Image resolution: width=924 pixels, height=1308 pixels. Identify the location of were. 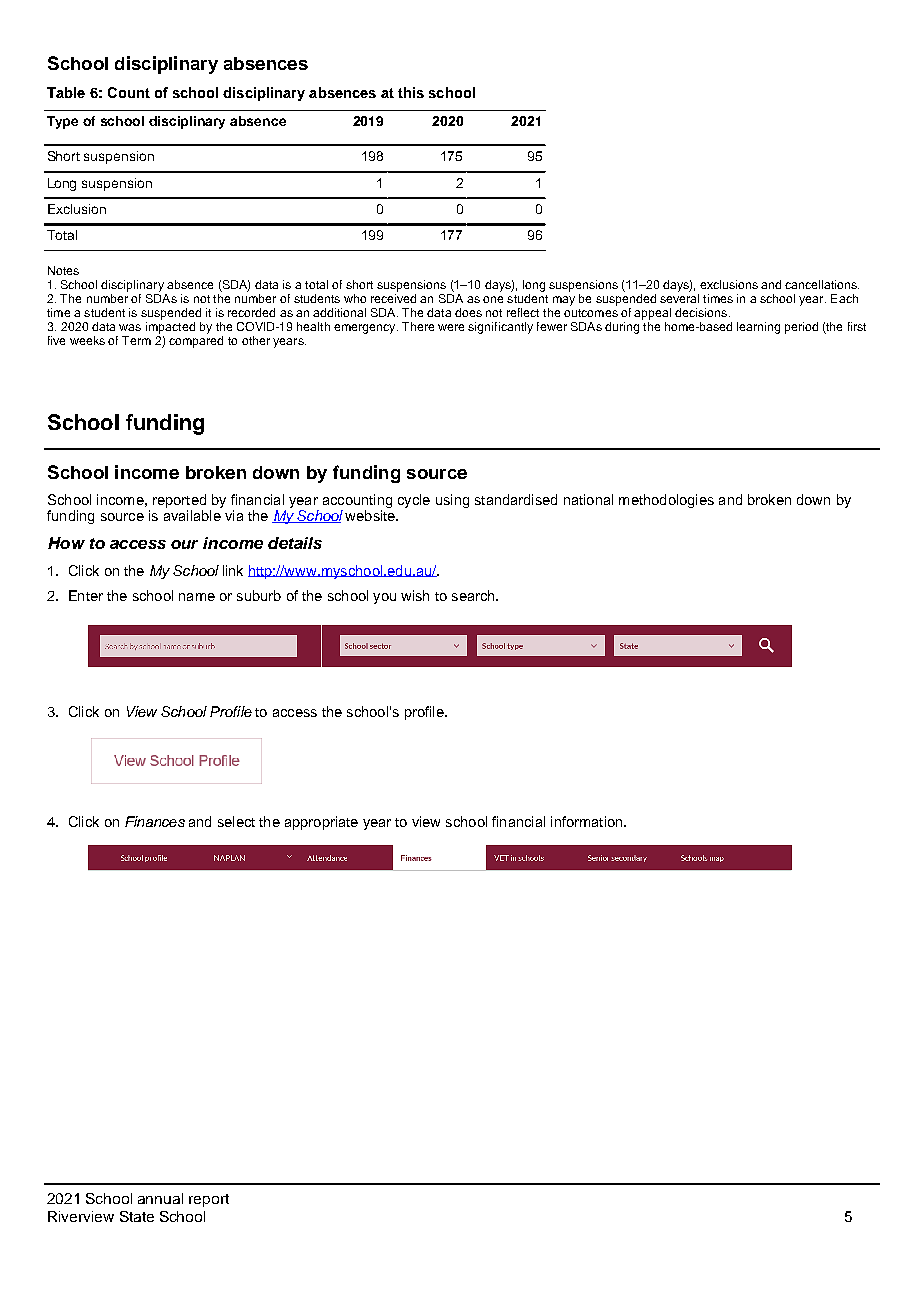
(451, 327).
